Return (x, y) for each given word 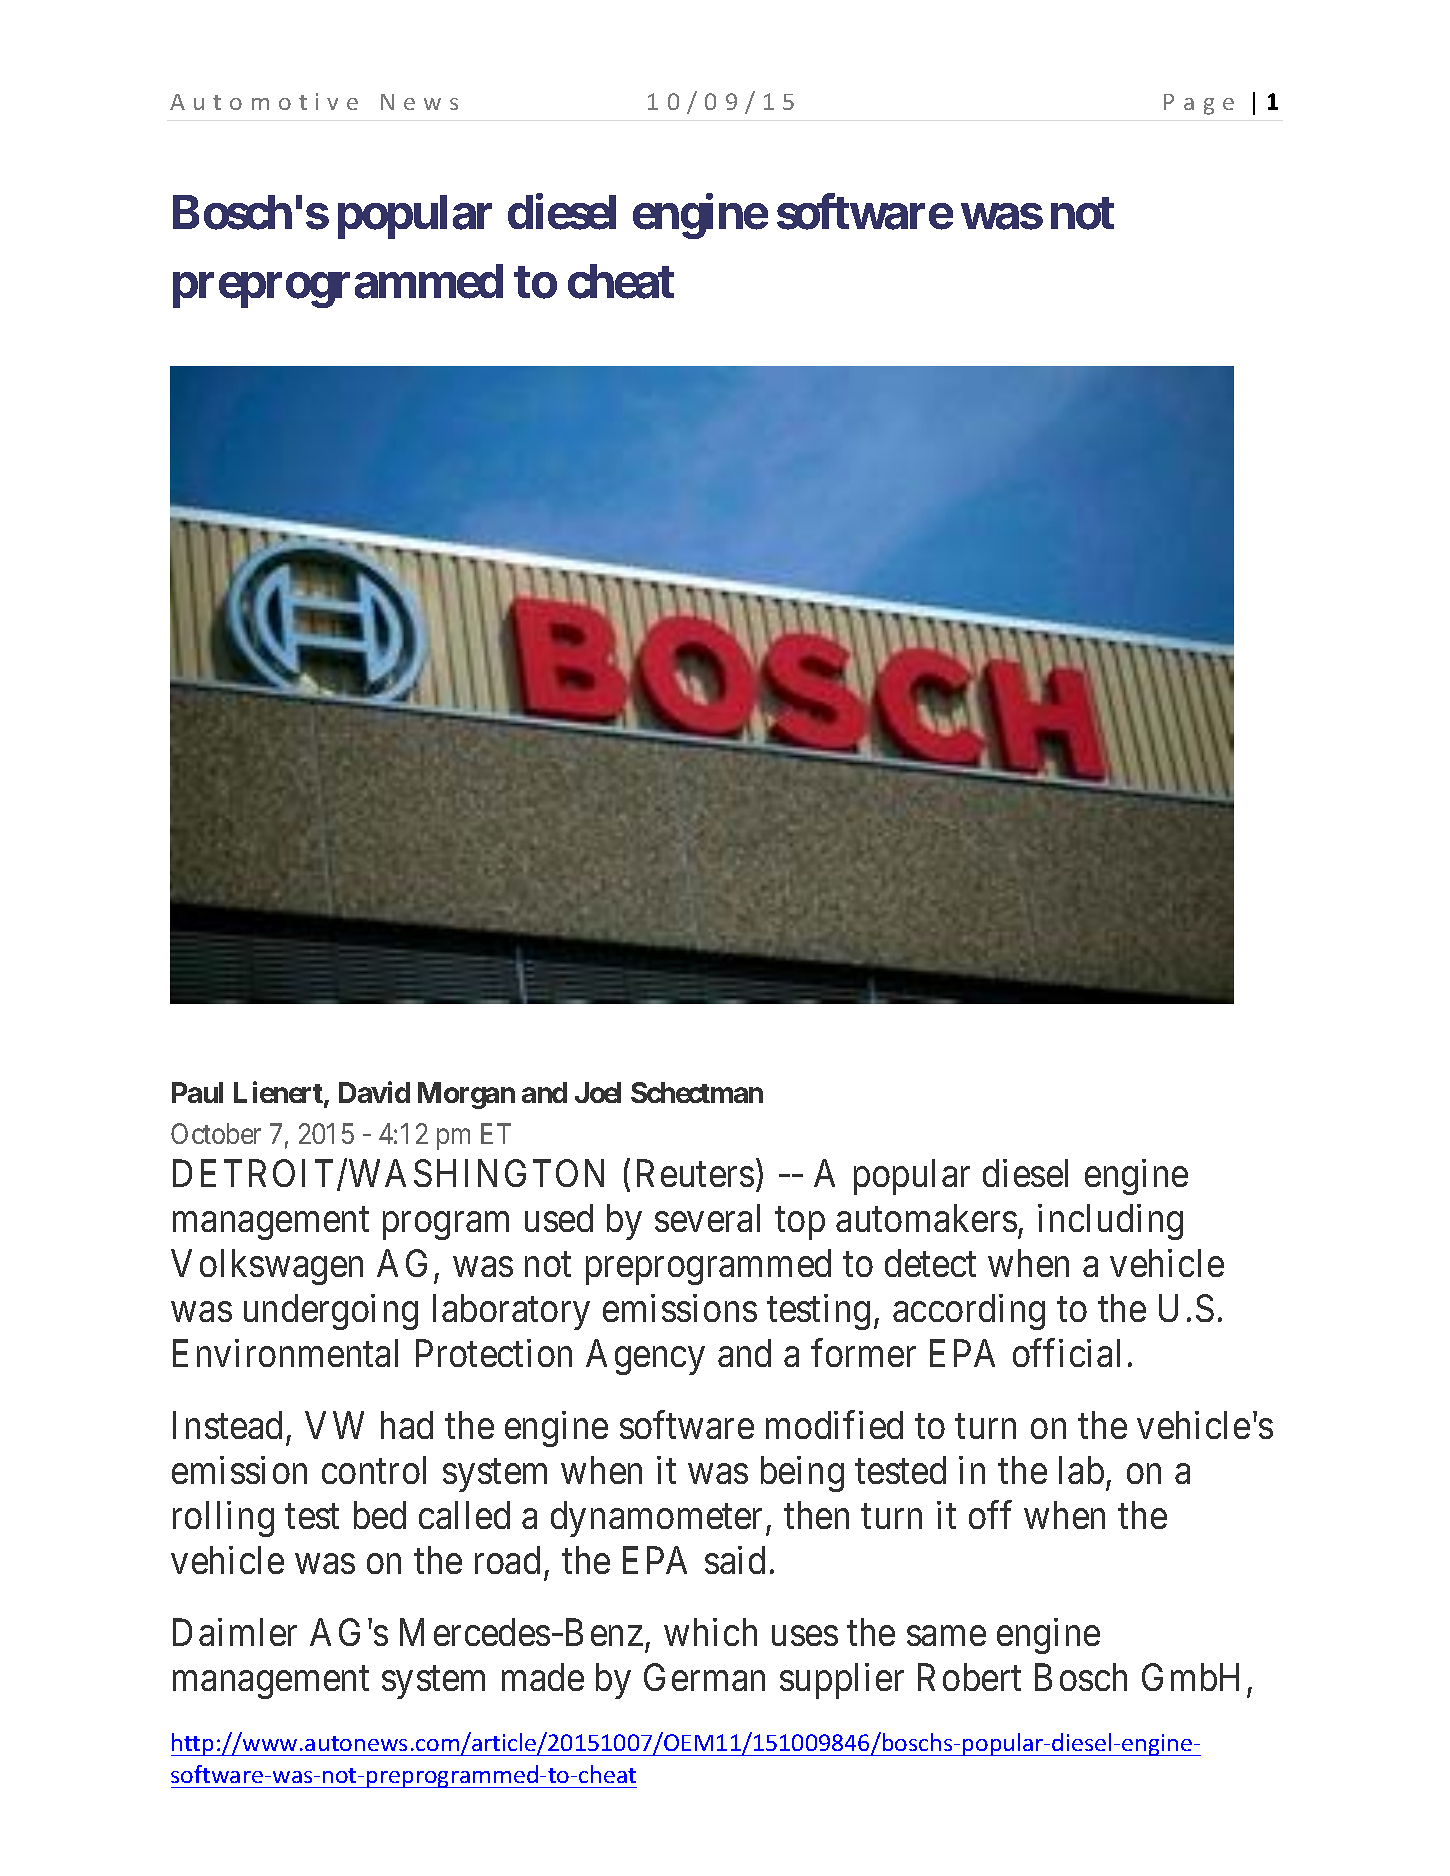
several (707, 1218)
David (374, 1092)
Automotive (264, 101)
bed (380, 1515)
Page (1199, 104)
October (216, 1133)
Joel (598, 1092)
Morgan (466, 1095)
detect (930, 1263)
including (1110, 1222)
